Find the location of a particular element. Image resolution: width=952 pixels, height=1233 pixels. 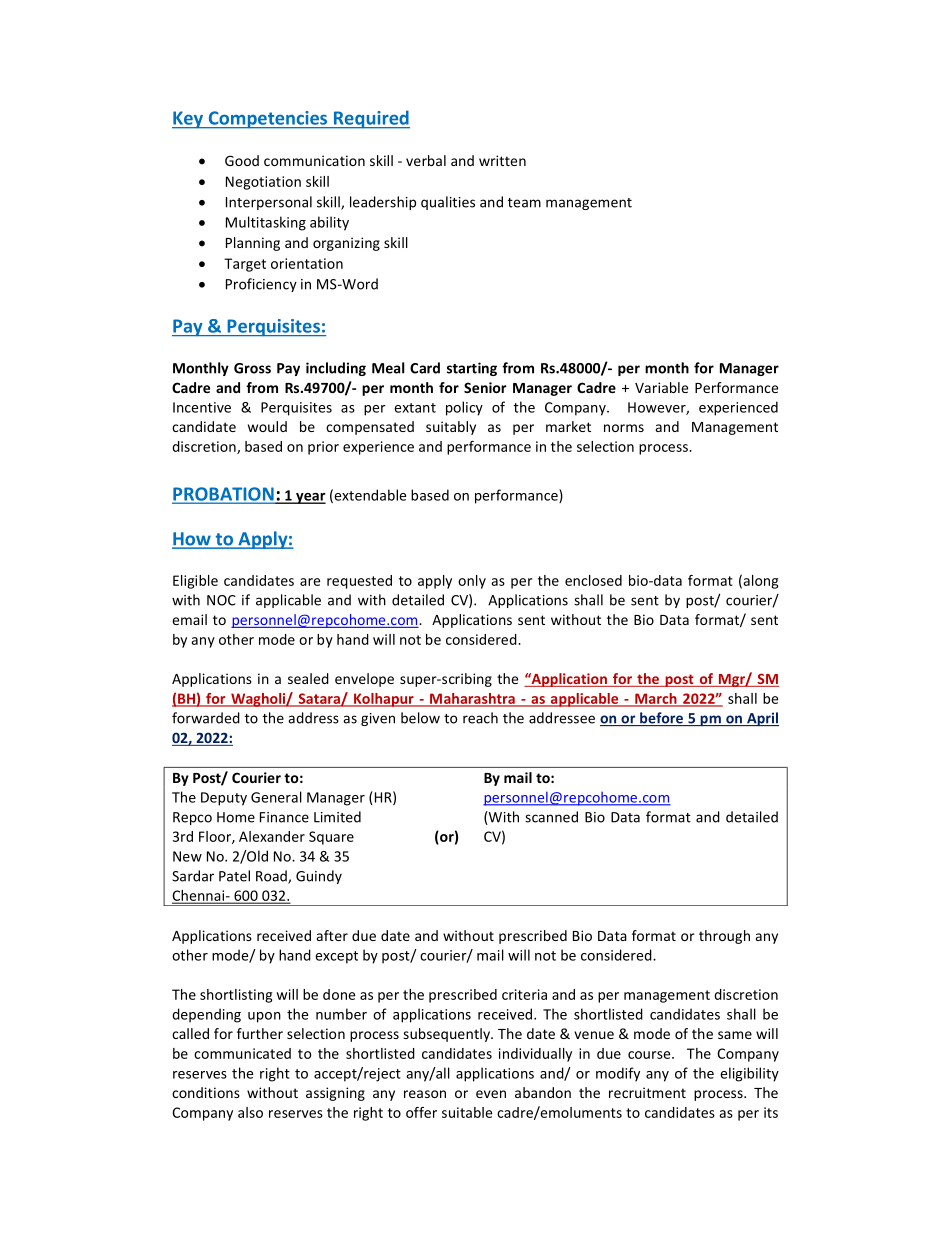

Gross is located at coordinates (252, 368).
